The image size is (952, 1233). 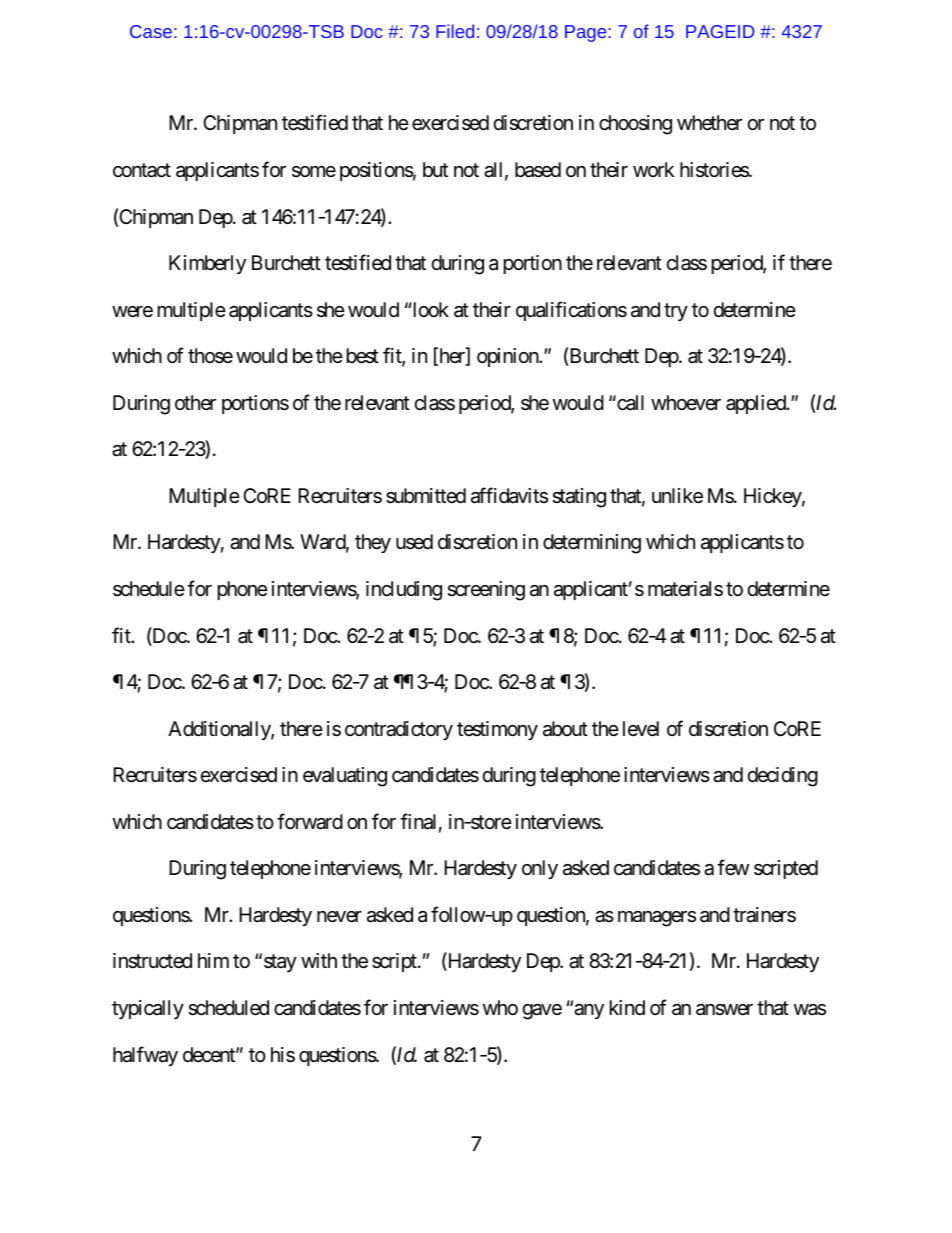 I want to click on used, so click(x=414, y=542).
